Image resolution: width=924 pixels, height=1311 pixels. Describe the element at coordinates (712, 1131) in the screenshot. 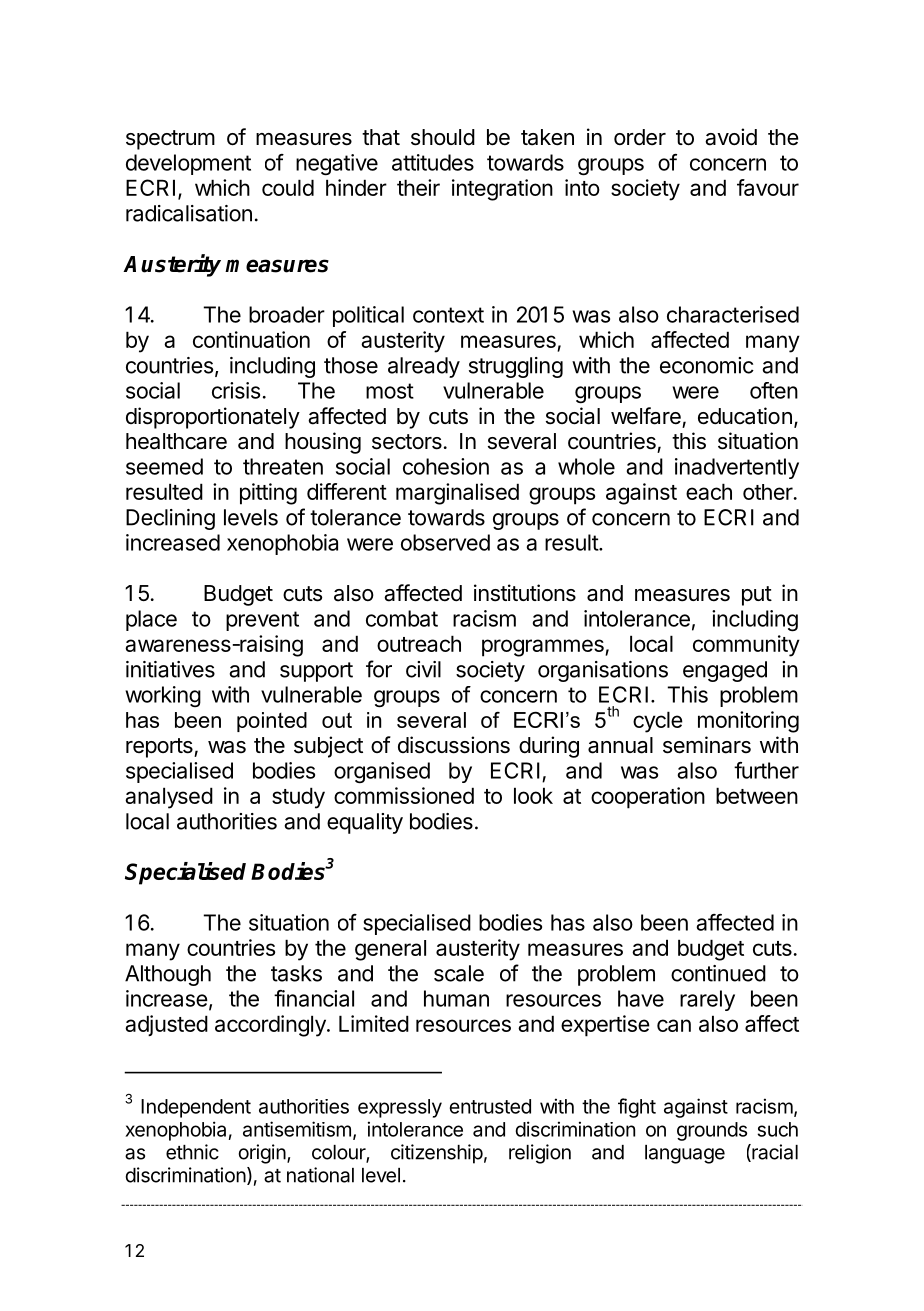

I see `grounds` at that location.
